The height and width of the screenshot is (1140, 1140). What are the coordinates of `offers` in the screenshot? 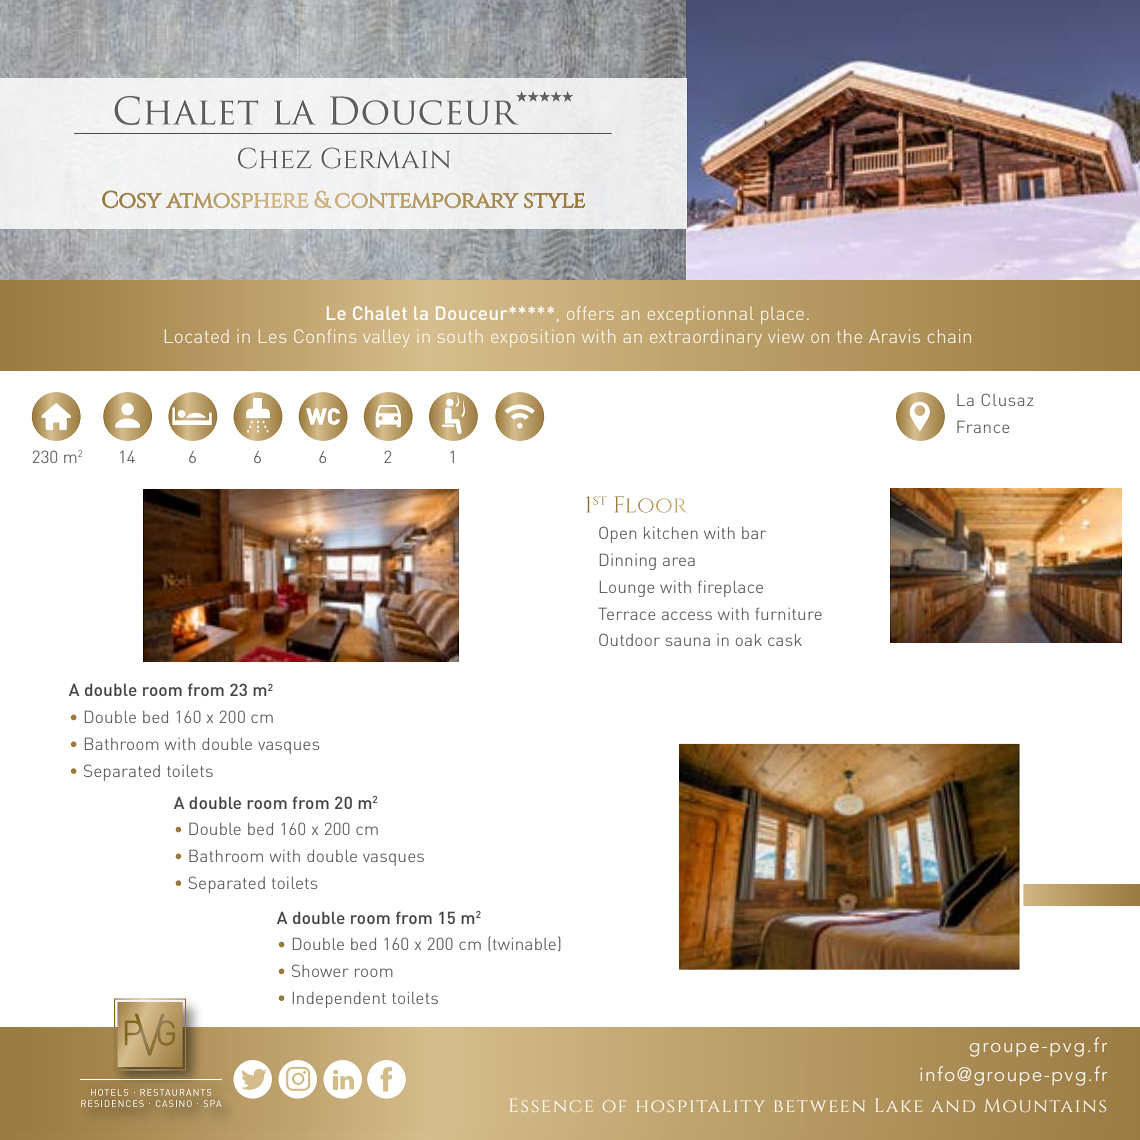 It's located at (590, 313).
